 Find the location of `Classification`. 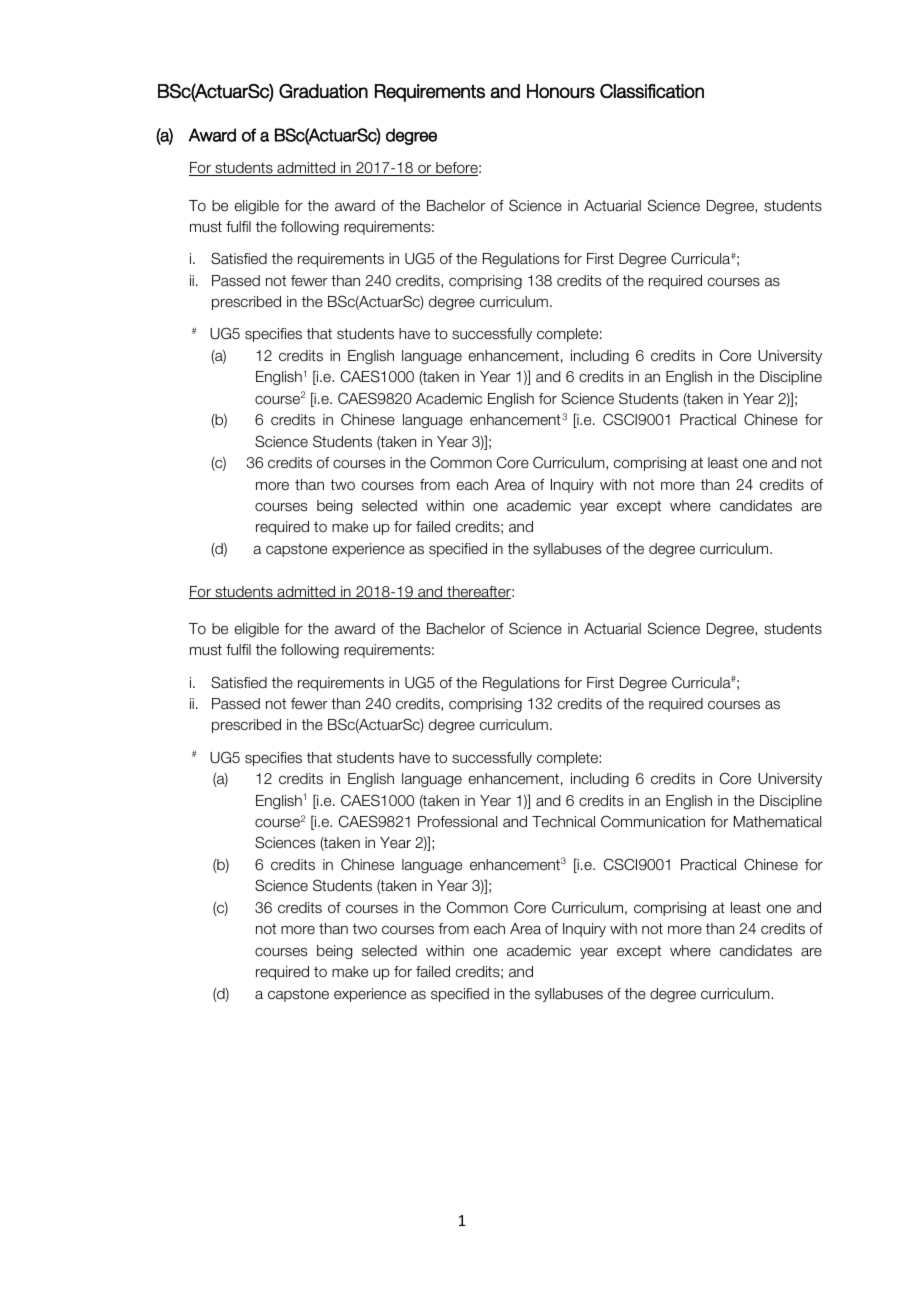

Classification is located at coordinates (652, 91).
